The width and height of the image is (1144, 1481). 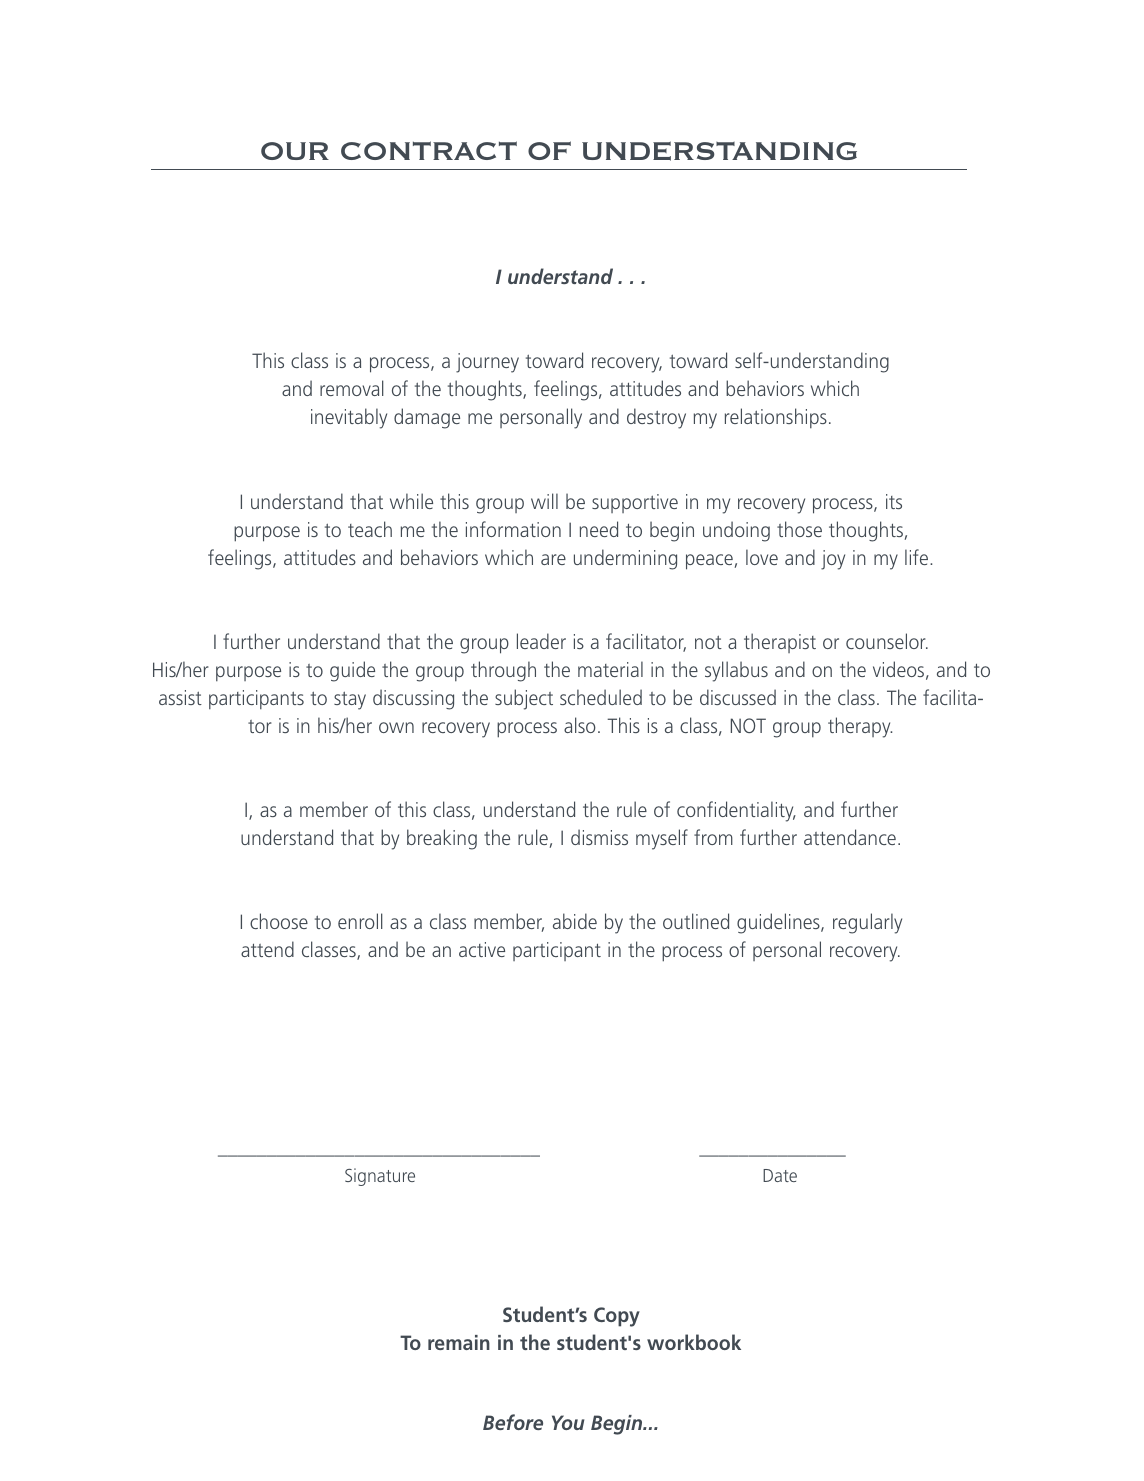 I want to click on CONTRACT, so click(x=429, y=150).
